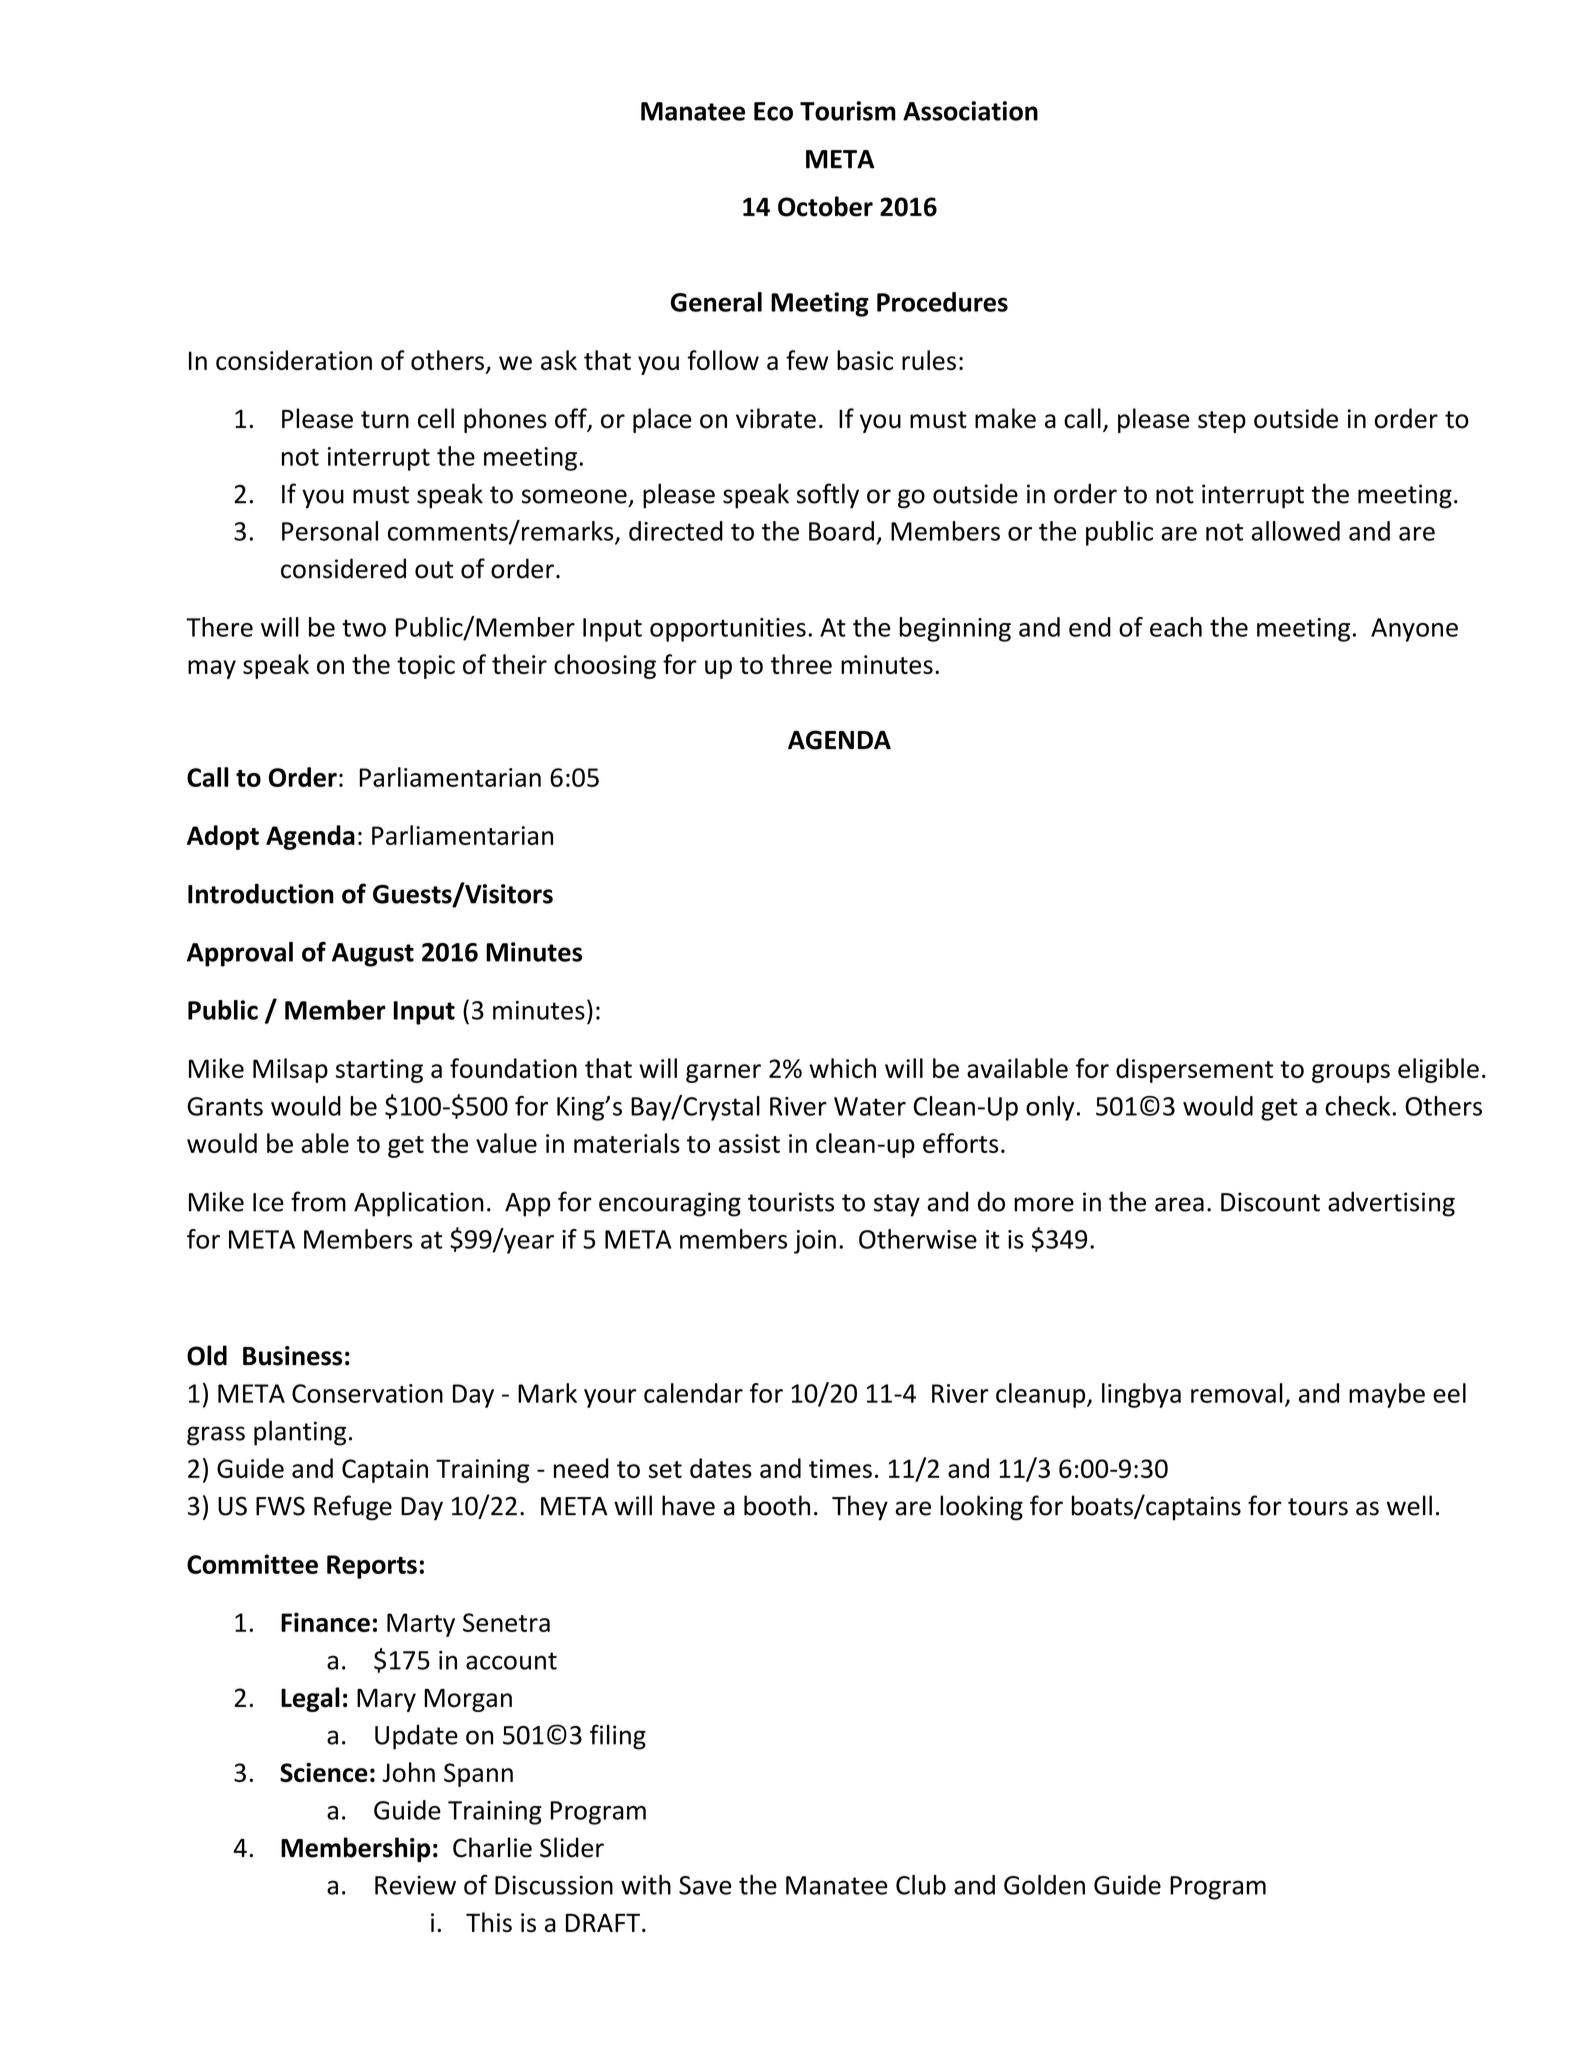 The height and width of the screenshot is (2051, 1585). Describe the element at coordinates (791, 1202) in the screenshot. I see `tourists` at that location.
